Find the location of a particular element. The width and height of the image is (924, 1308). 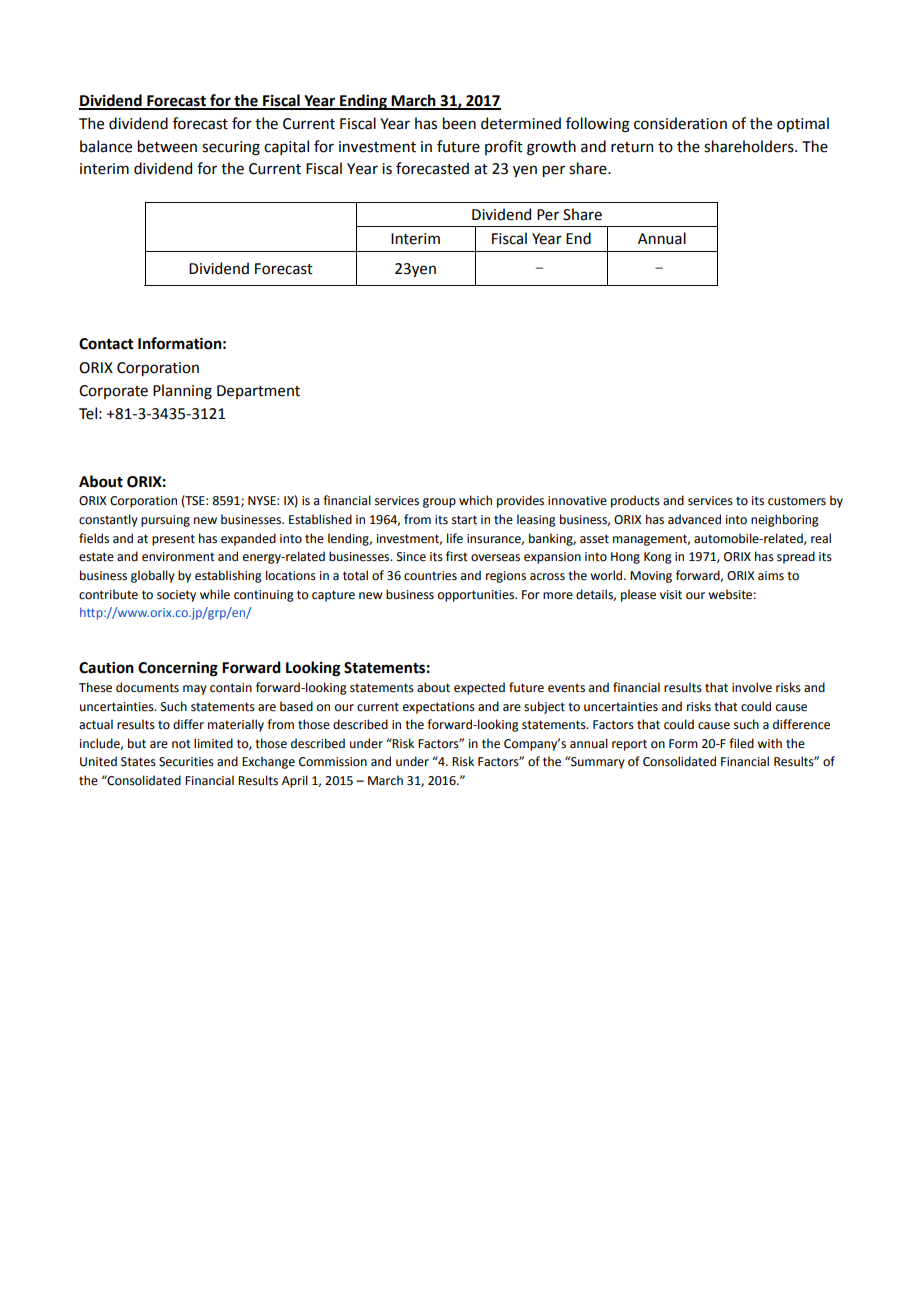

customers is located at coordinates (797, 501).
